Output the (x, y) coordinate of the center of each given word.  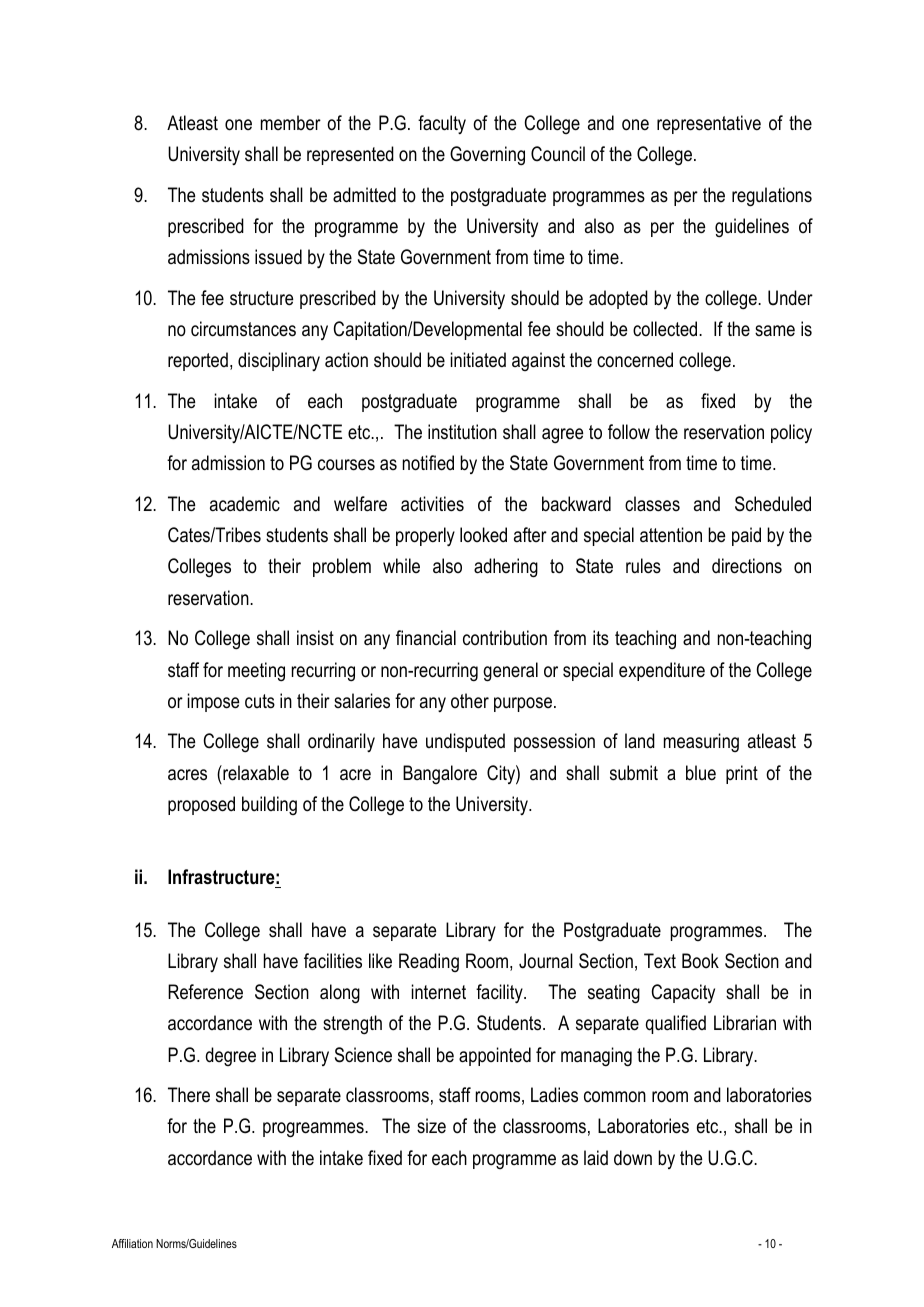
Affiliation (132, 1243)
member (291, 122)
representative (709, 124)
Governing (487, 156)
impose (213, 702)
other (470, 701)
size (431, 1126)
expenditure (662, 671)
